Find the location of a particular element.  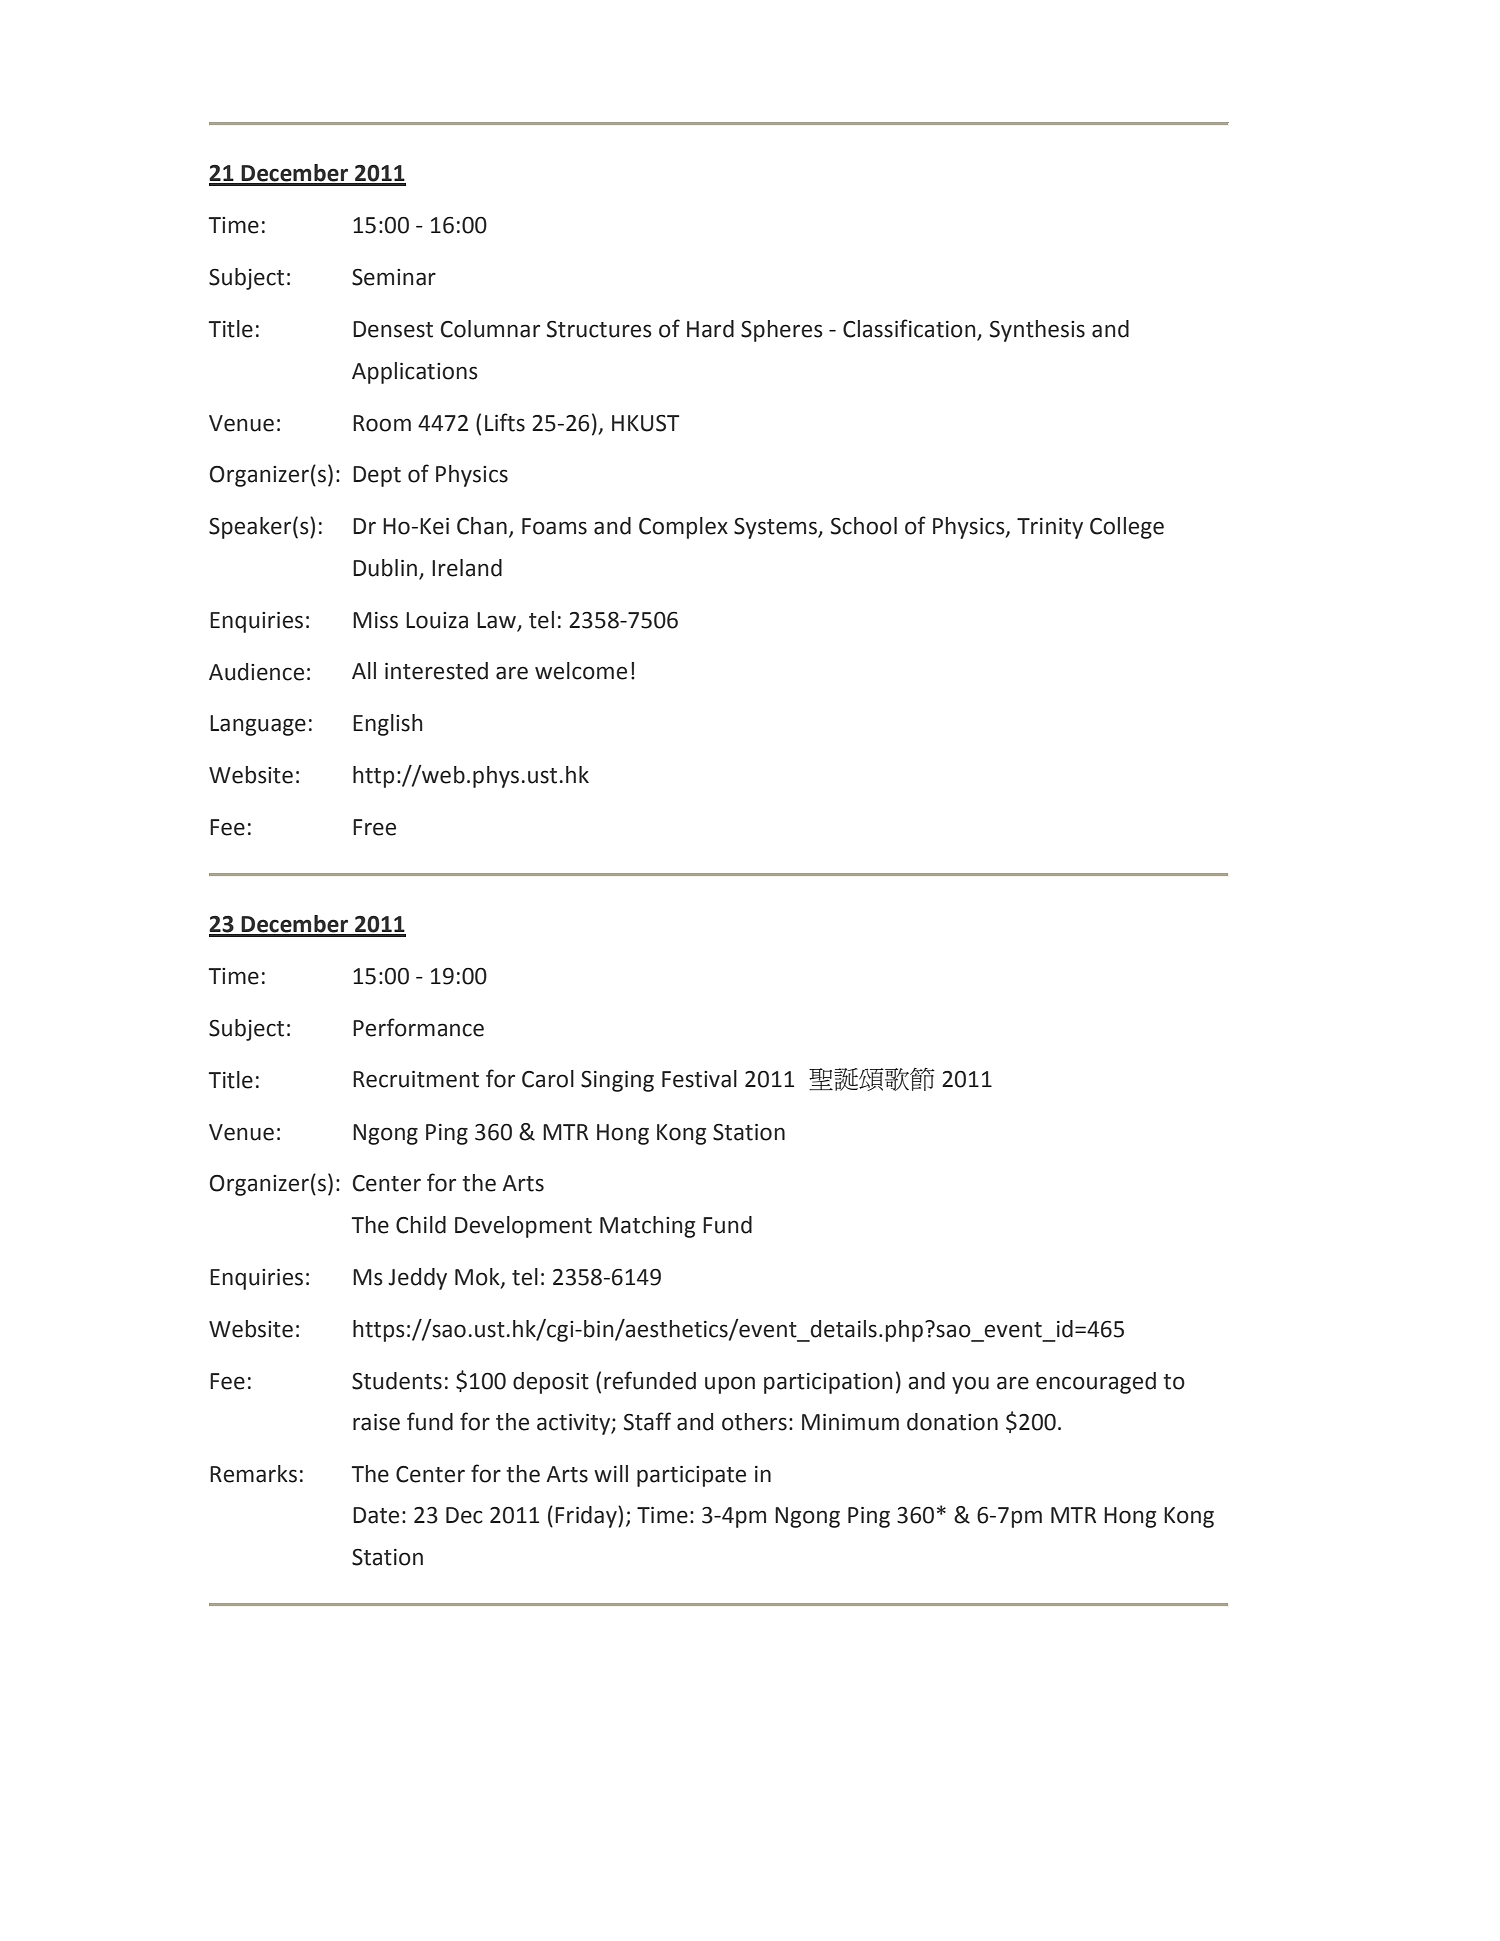

Festival is located at coordinates (699, 1079).
